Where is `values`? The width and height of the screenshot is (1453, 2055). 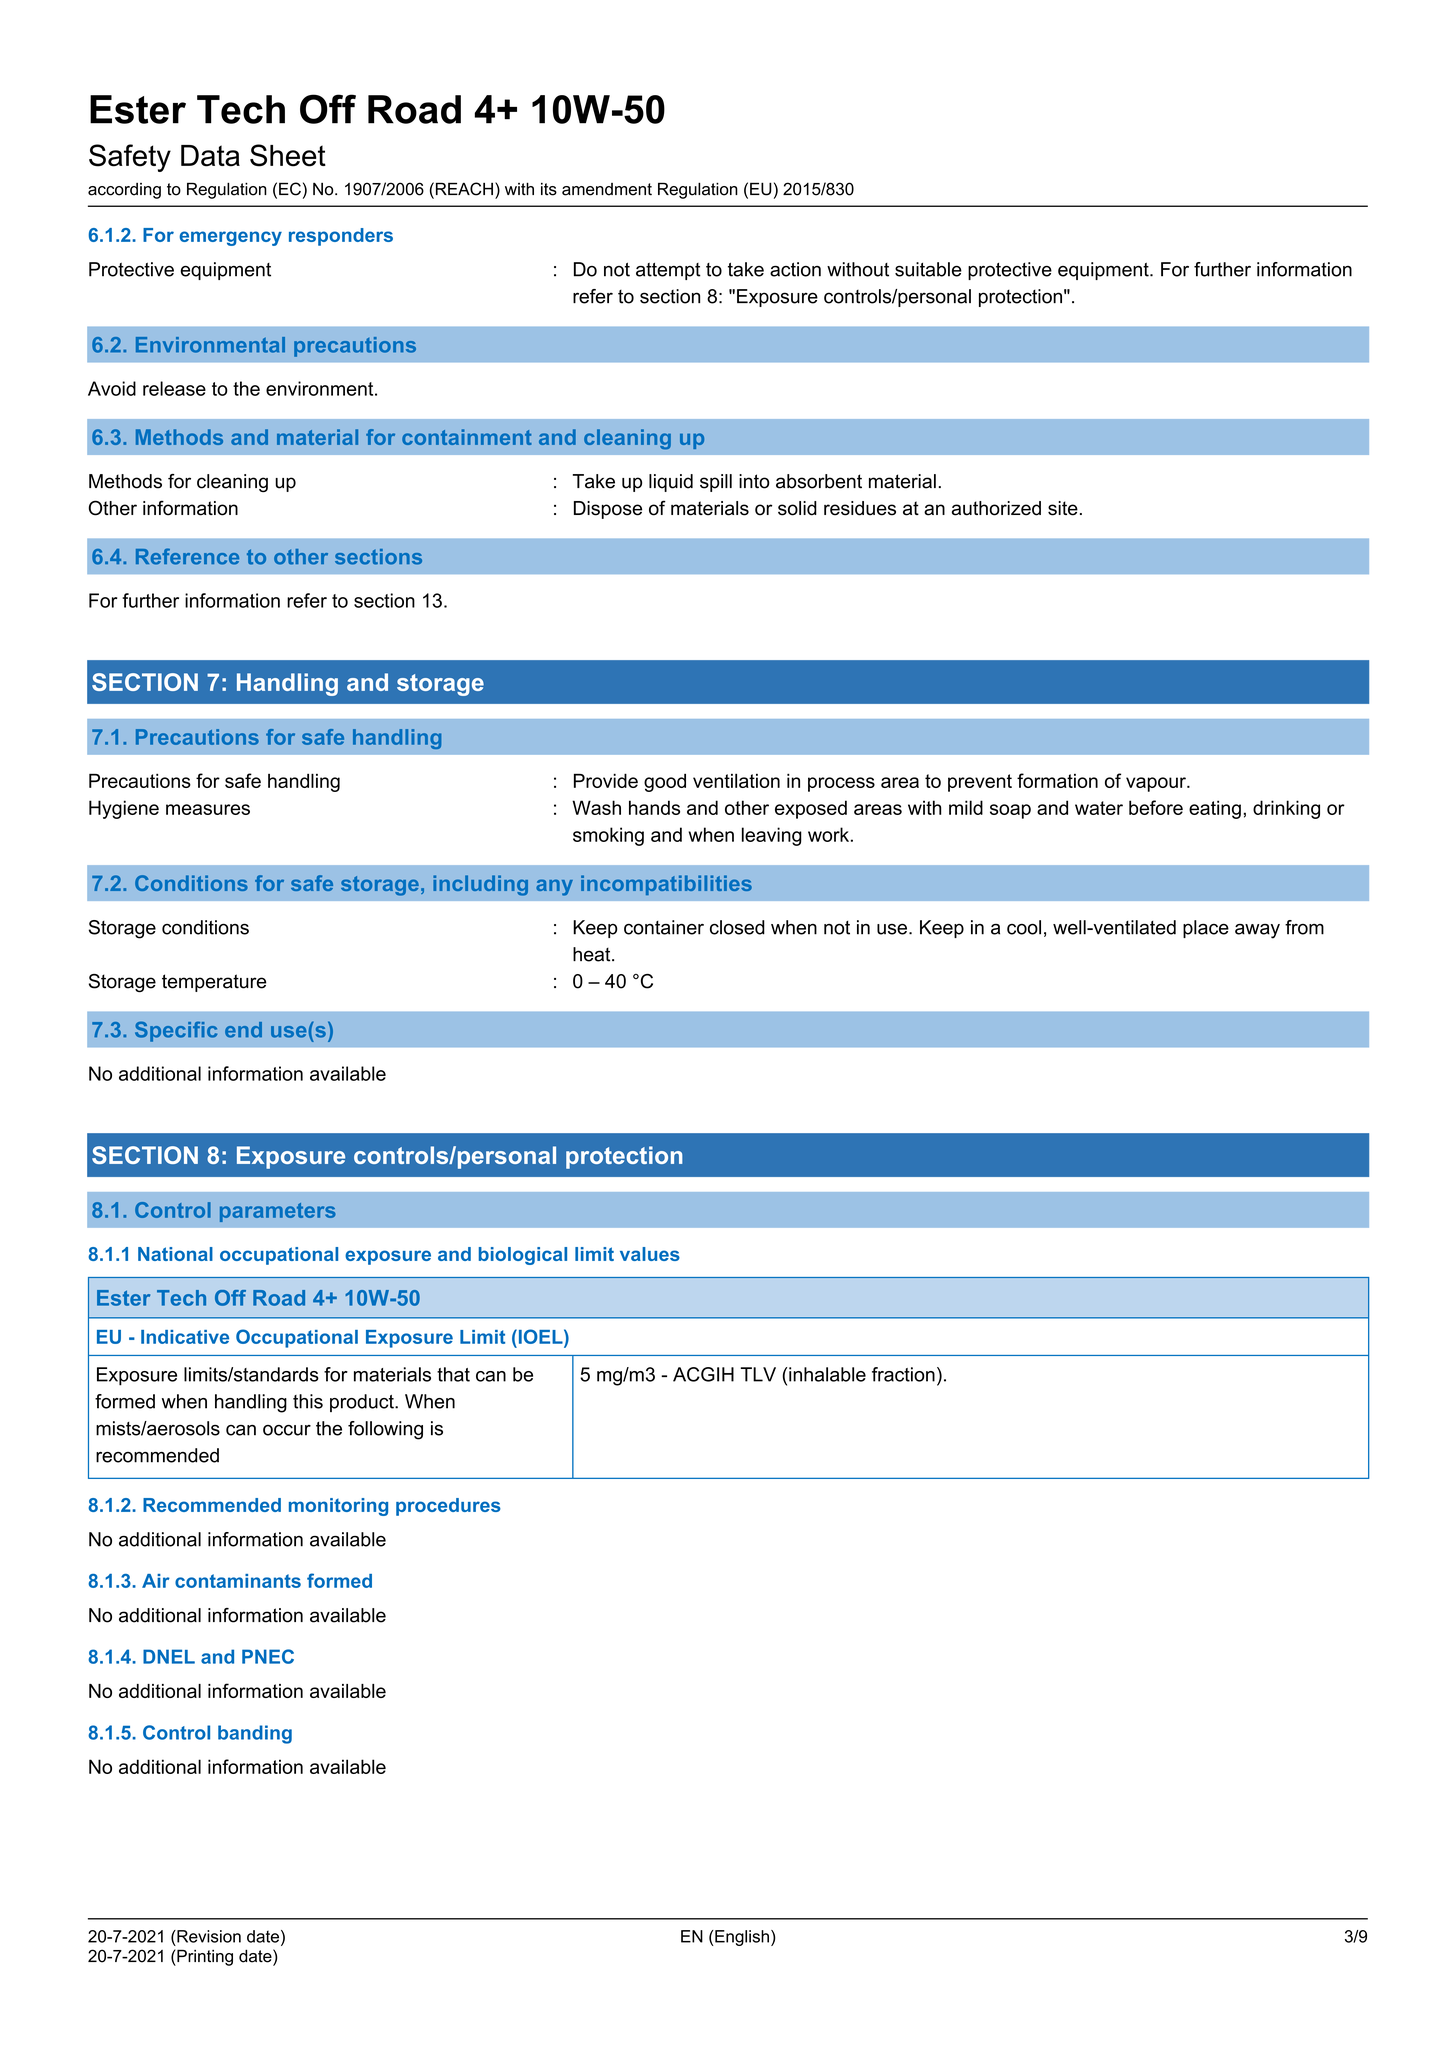 values is located at coordinates (650, 1254).
